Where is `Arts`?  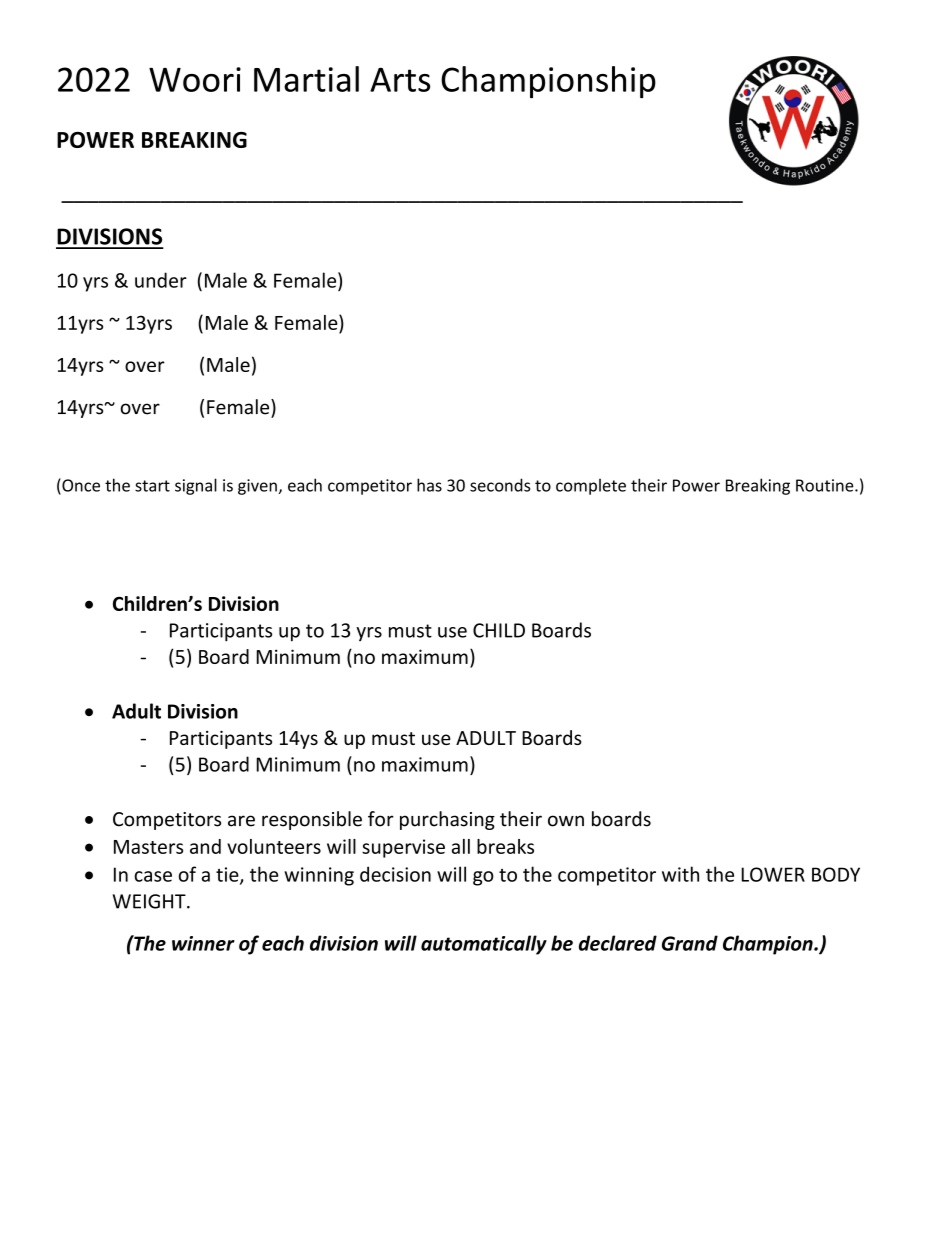 Arts is located at coordinates (400, 80).
